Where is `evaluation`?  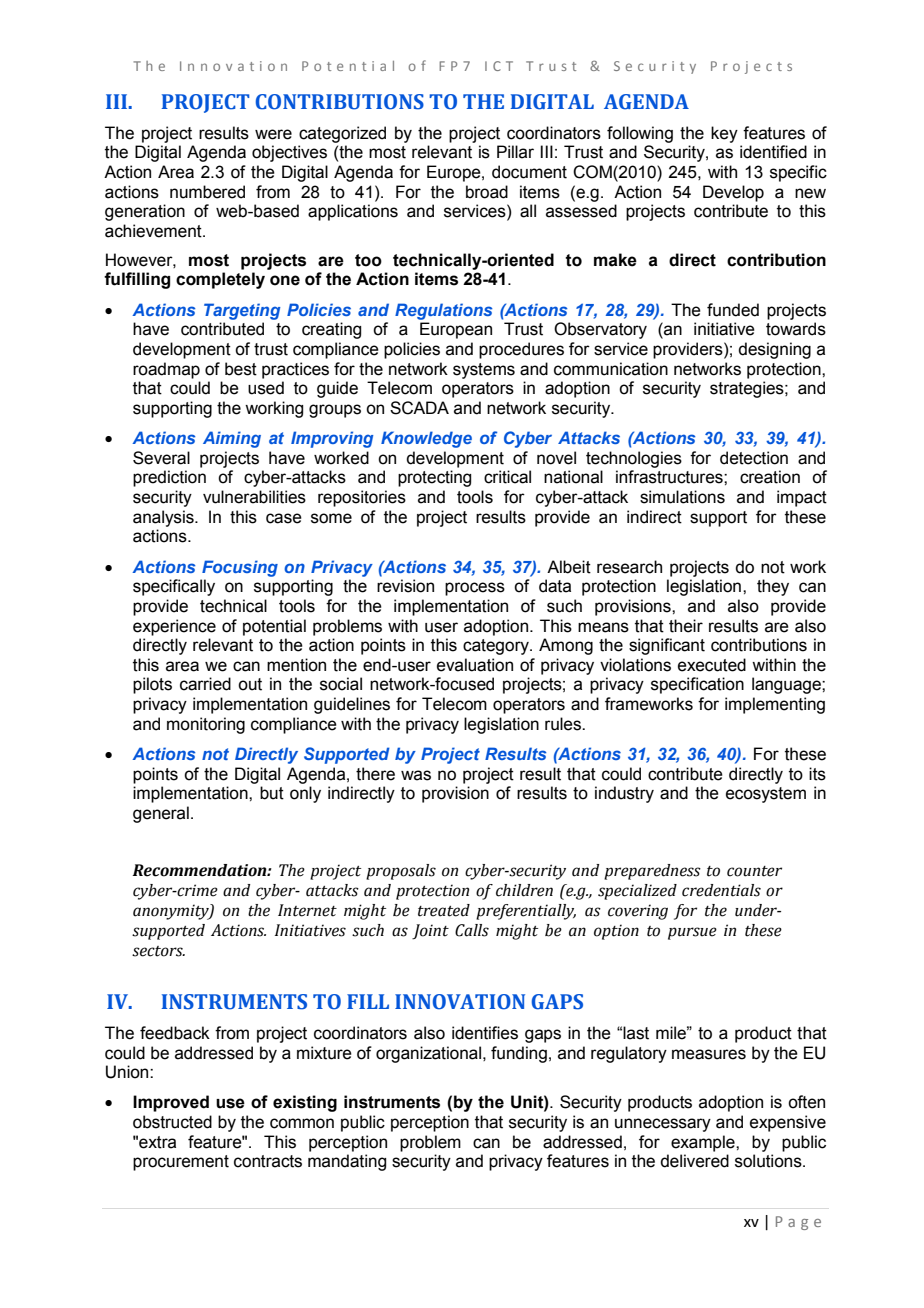 evaluation is located at coordinates (475, 665).
